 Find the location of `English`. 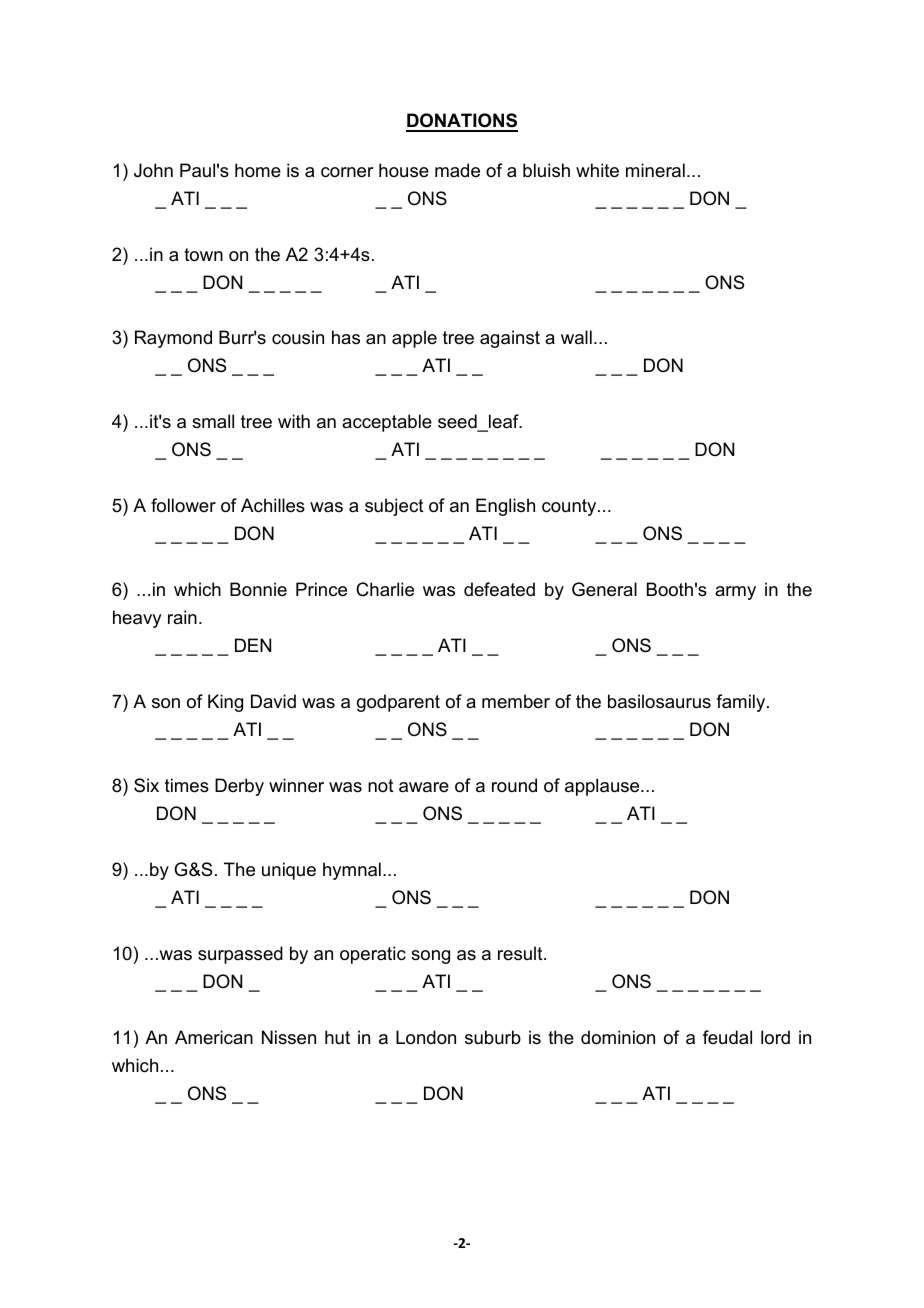

English is located at coordinates (505, 507).
